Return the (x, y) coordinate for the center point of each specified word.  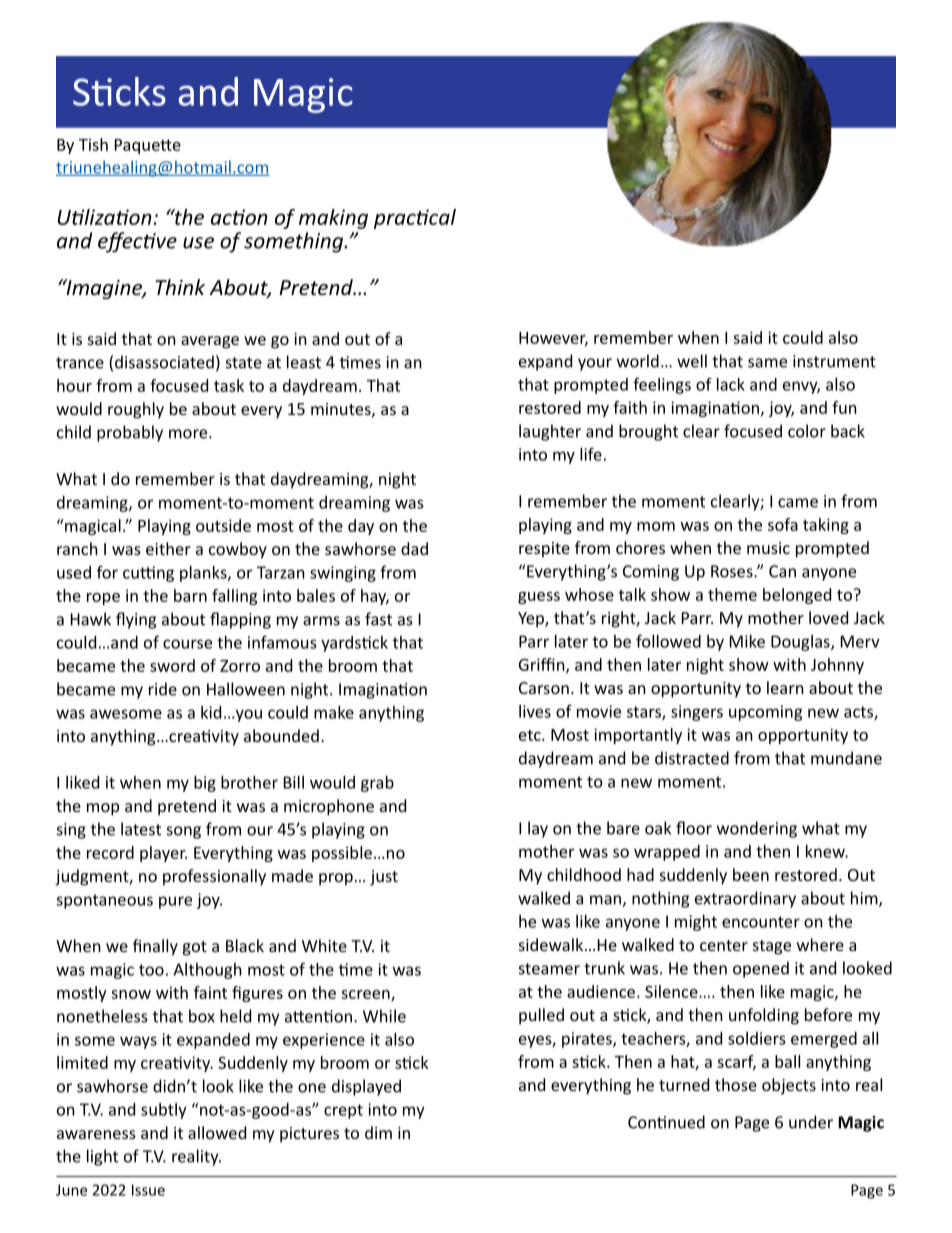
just (384, 878)
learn (785, 687)
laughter (550, 432)
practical (415, 219)
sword (172, 665)
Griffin (543, 665)
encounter (761, 922)
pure (175, 902)
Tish (93, 144)
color (807, 431)
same (767, 363)
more (189, 434)
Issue (148, 1190)
